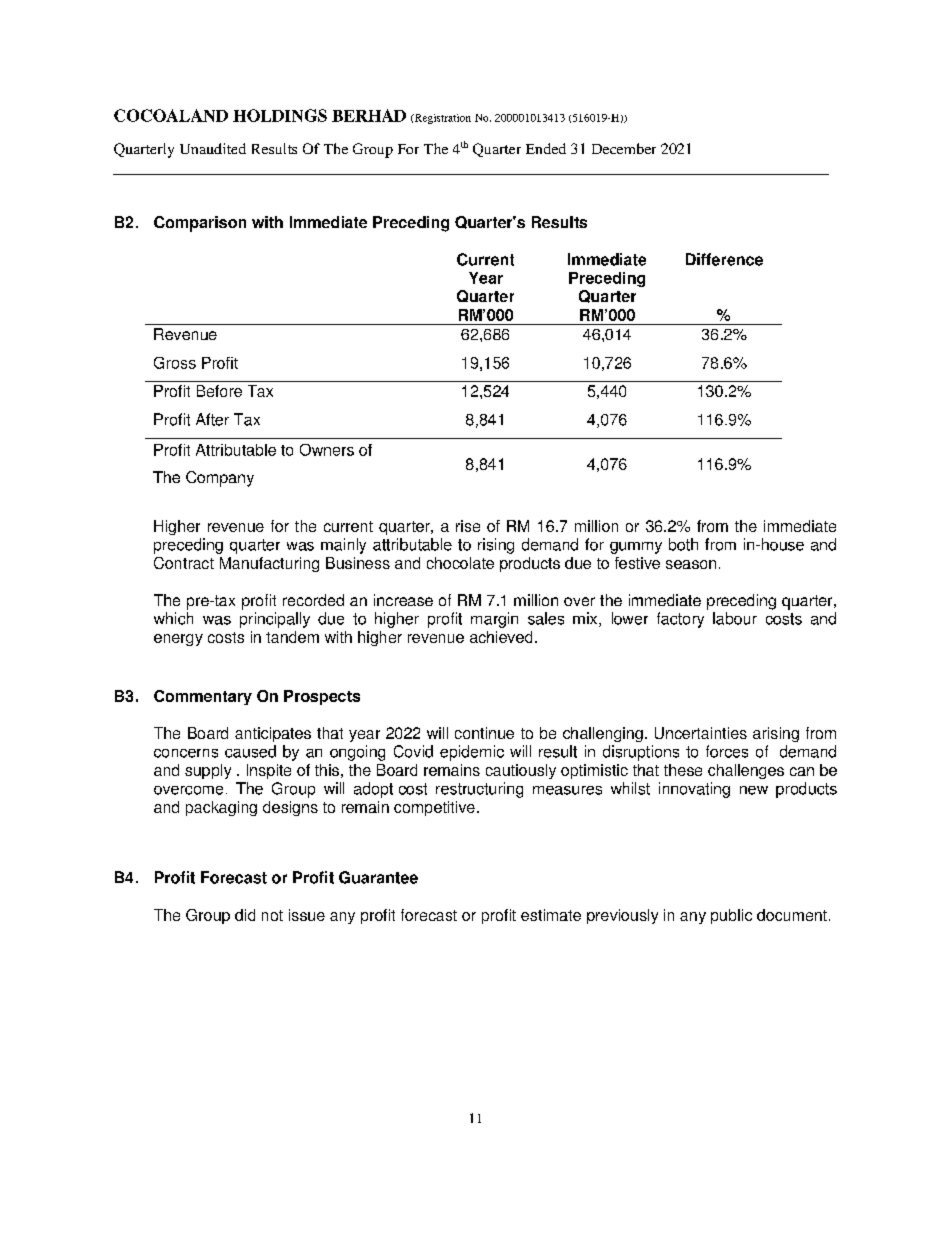  What do you see at coordinates (245, 915) in the page?
I see `did` at bounding box center [245, 915].
